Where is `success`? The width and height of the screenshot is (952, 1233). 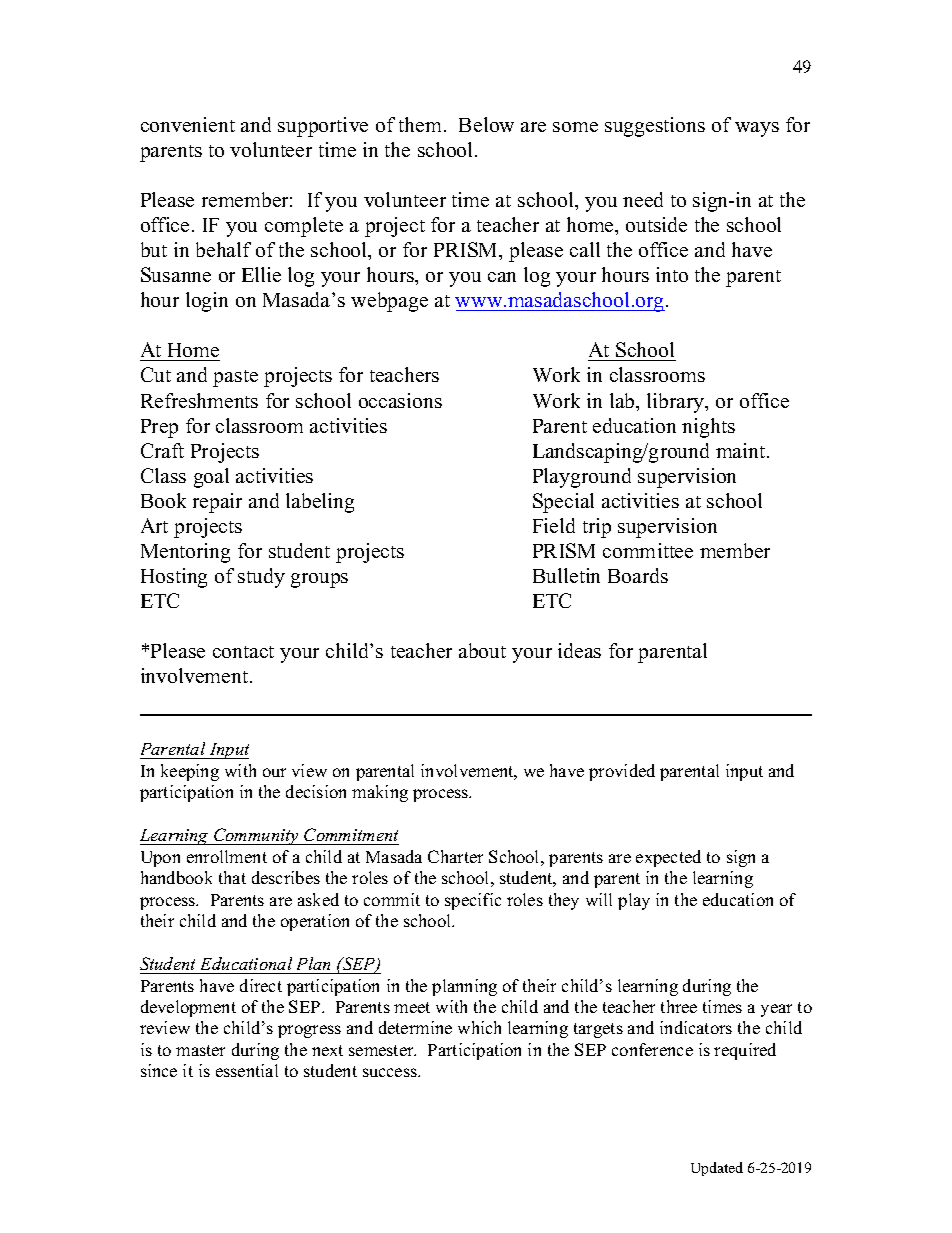
success is located at coordinates (391, 1072).
